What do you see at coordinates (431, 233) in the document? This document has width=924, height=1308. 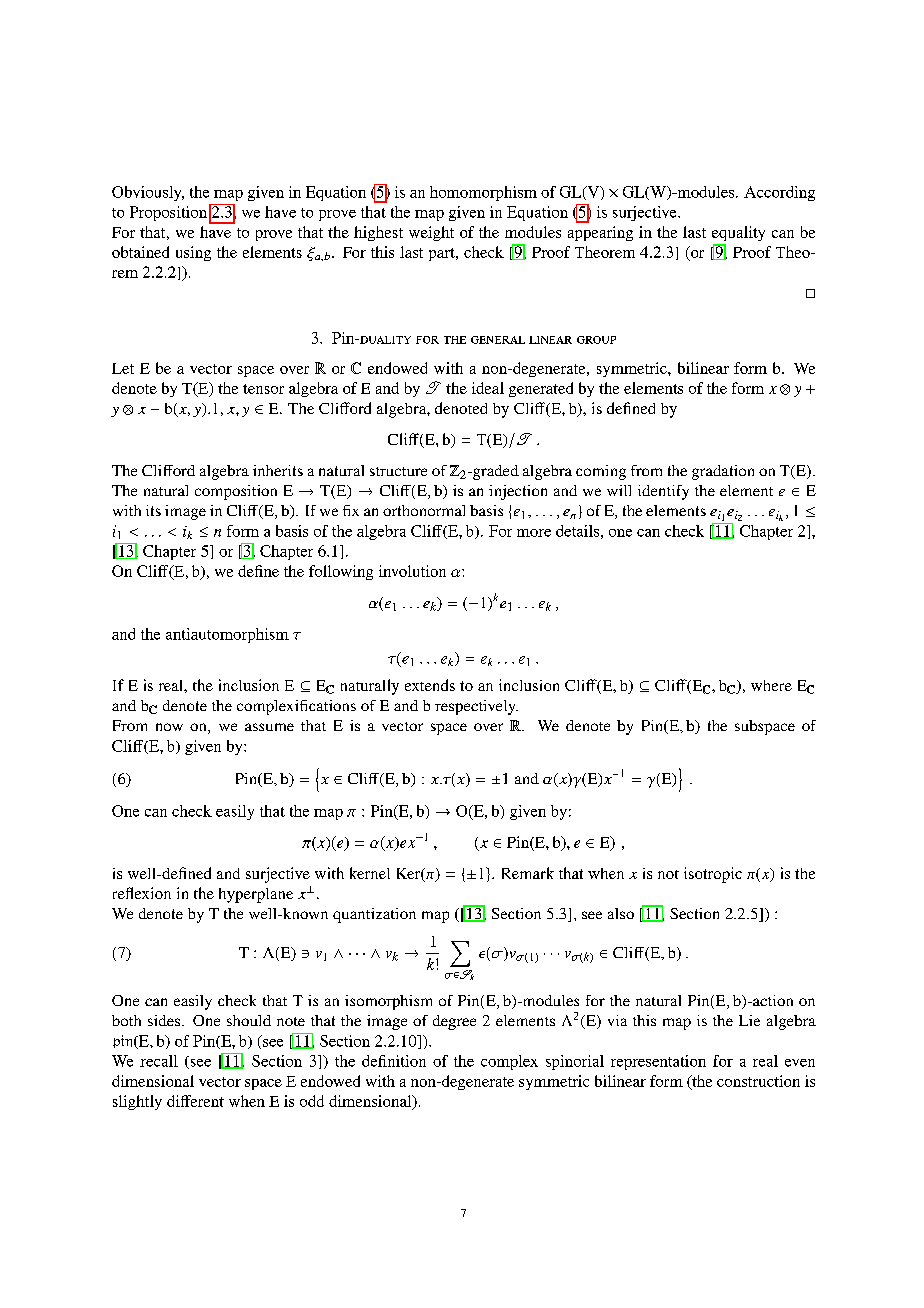 I see `weight` at bounding box center [431, 233].
